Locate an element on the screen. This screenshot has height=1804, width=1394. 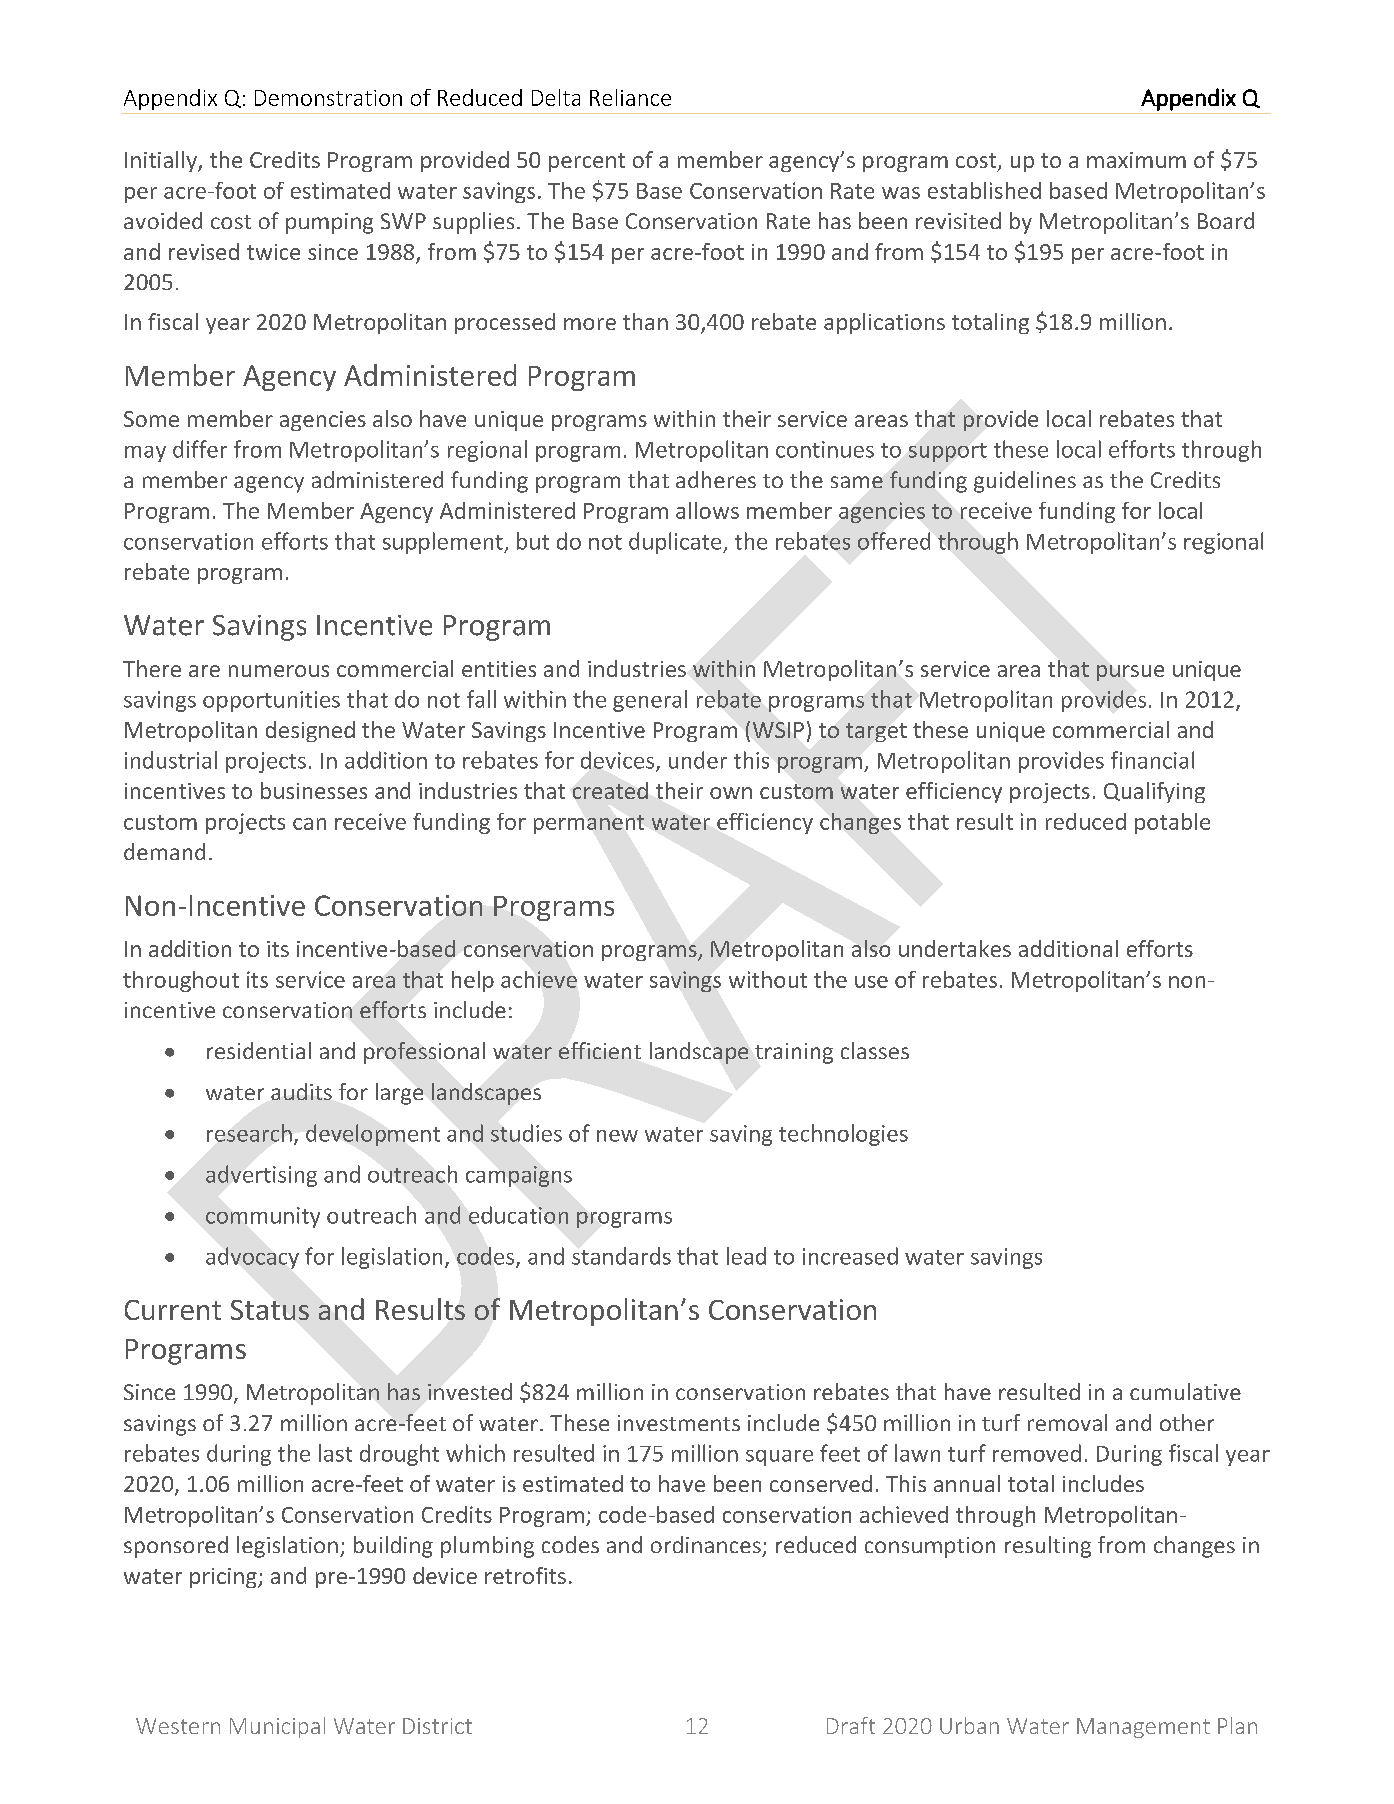
maximum is located at coordinates (1136, 160).
